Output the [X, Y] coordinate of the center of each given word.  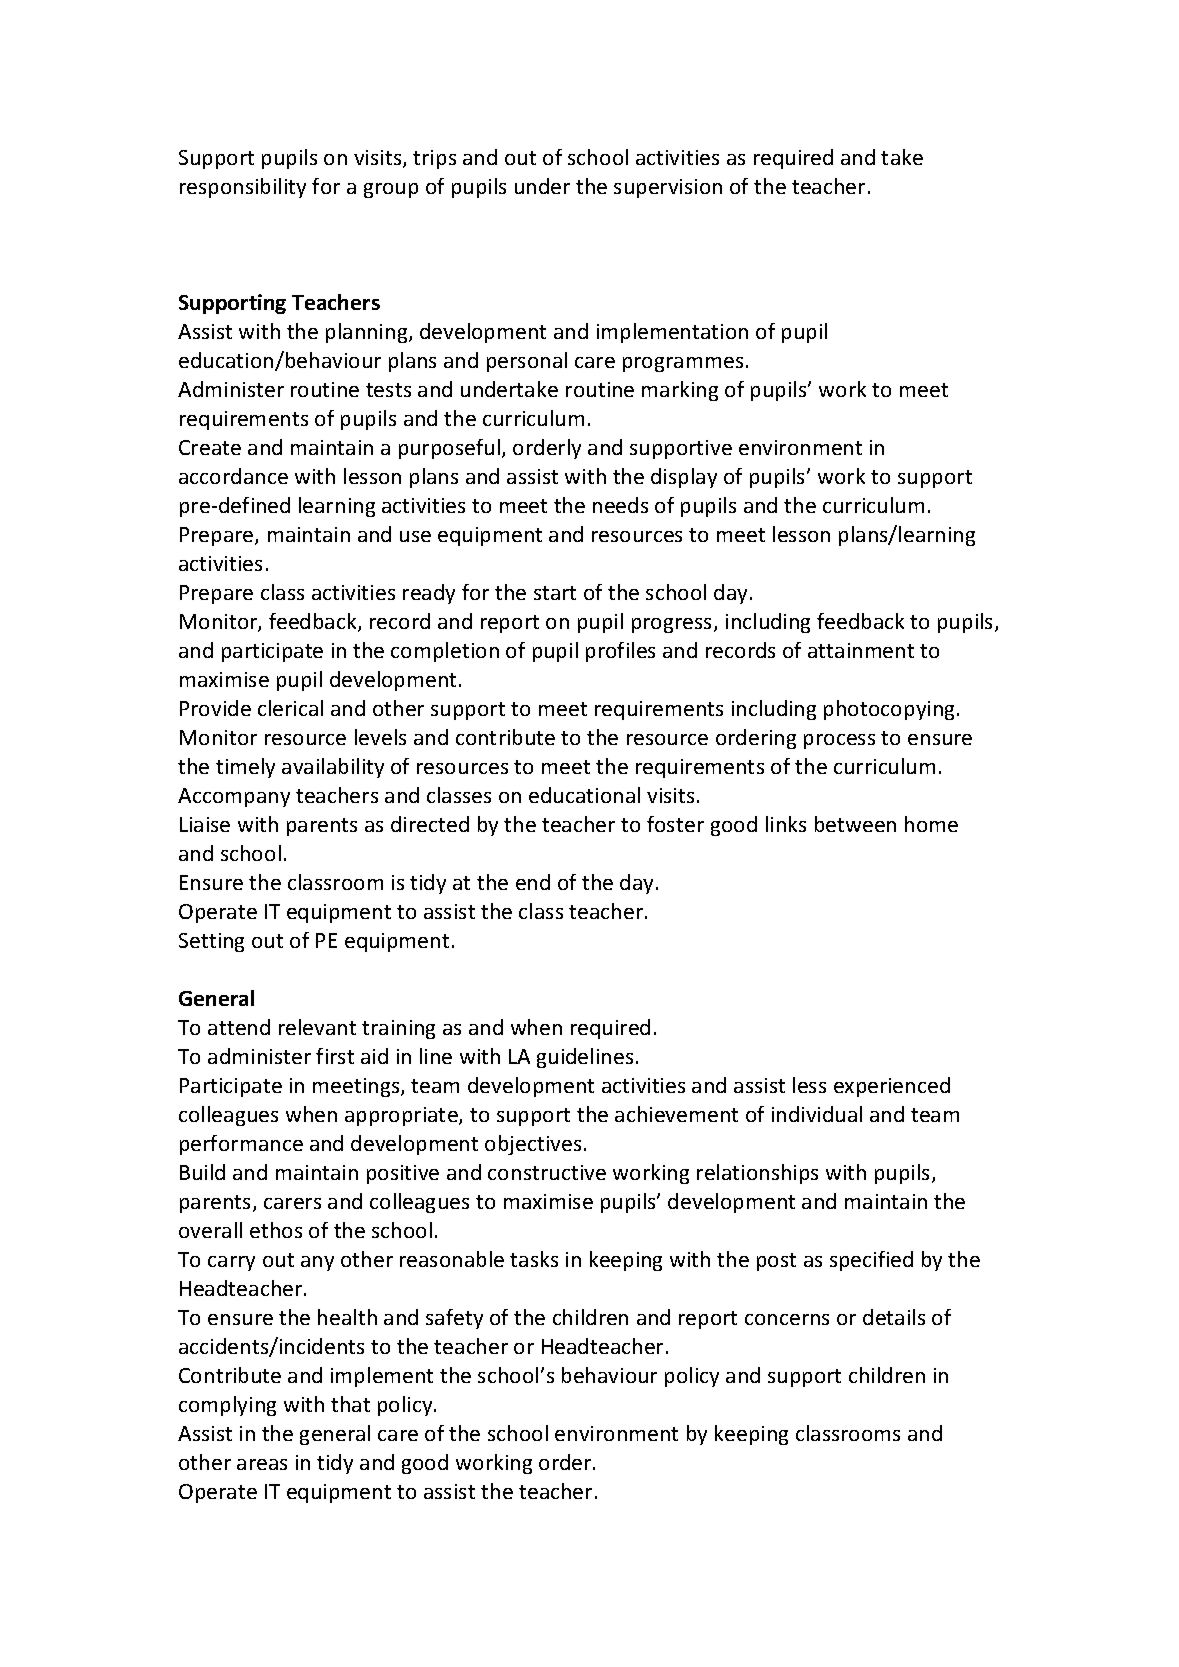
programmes [683, 364]
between [855, 824]
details [894, 1317]
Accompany [234, 797]
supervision [668, 188]
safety [454, 1319]
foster [675, 824]
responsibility [243, 188]
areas [262, 1464]
